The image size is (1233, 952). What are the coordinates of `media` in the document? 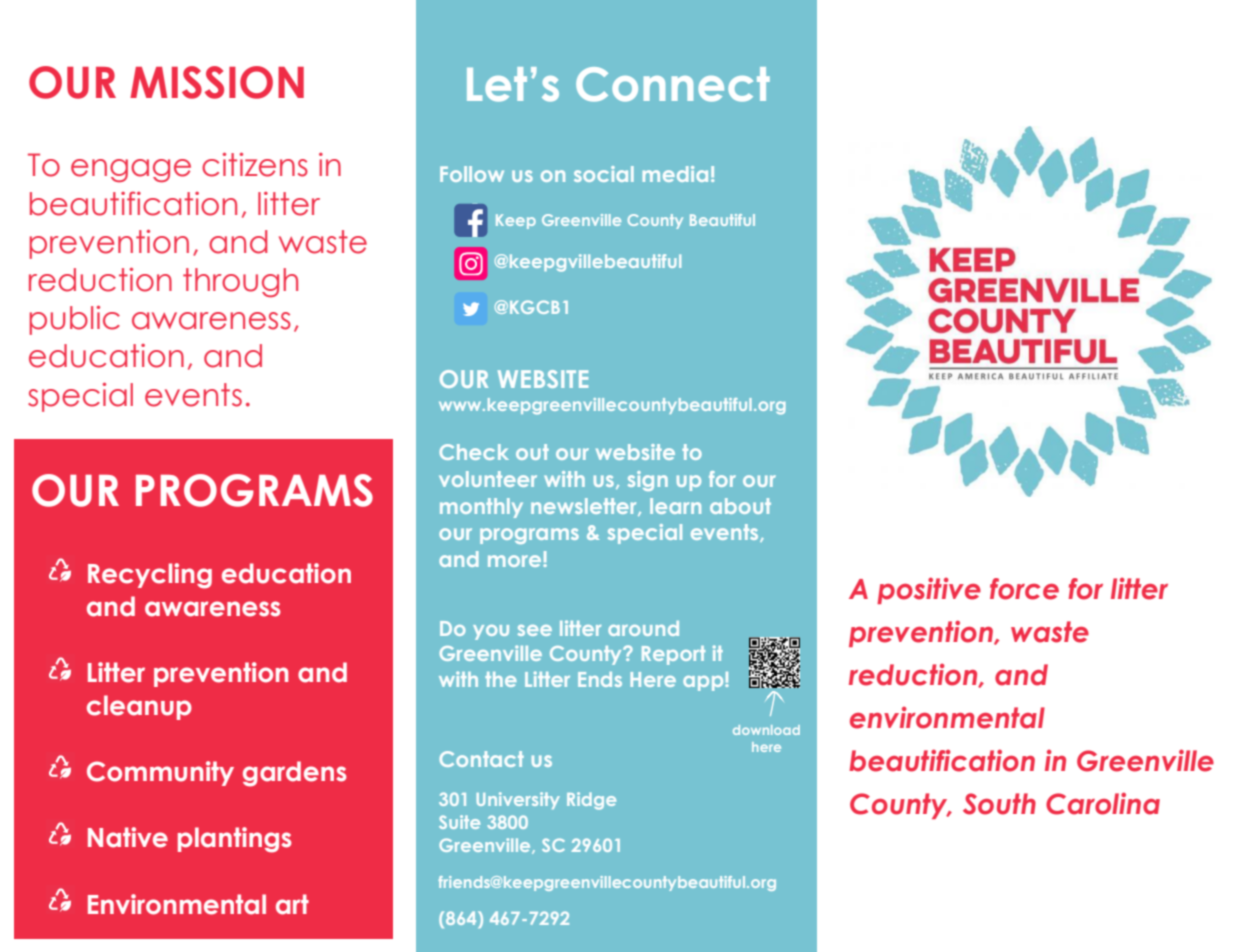 It's located at (675, 174).
